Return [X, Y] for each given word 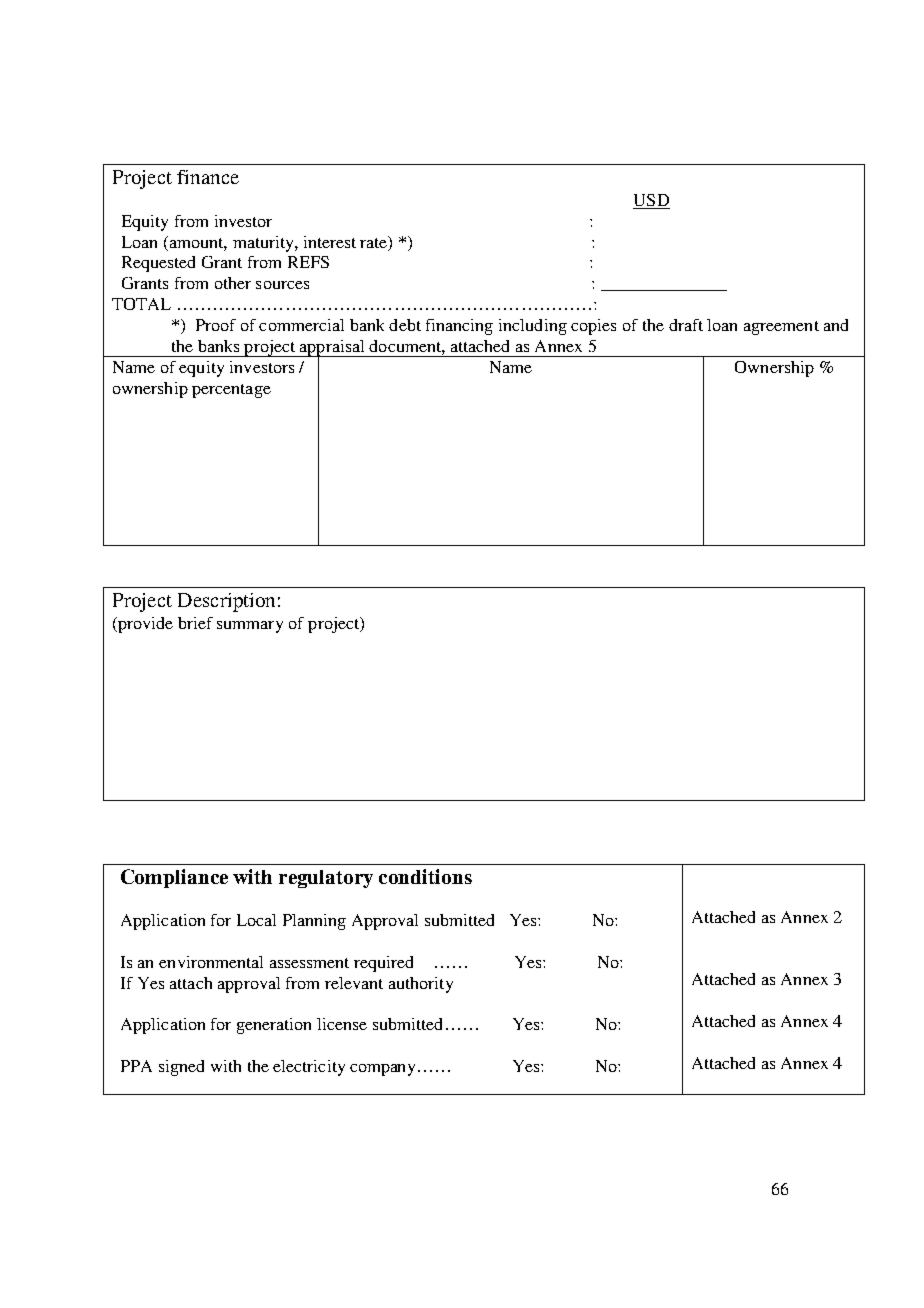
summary [250, 627]
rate [375, 243]
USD [651, 201]
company [384, 1070]
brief [195, 623]
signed [181, 1068]
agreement [781, 328]
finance [208, 177]
